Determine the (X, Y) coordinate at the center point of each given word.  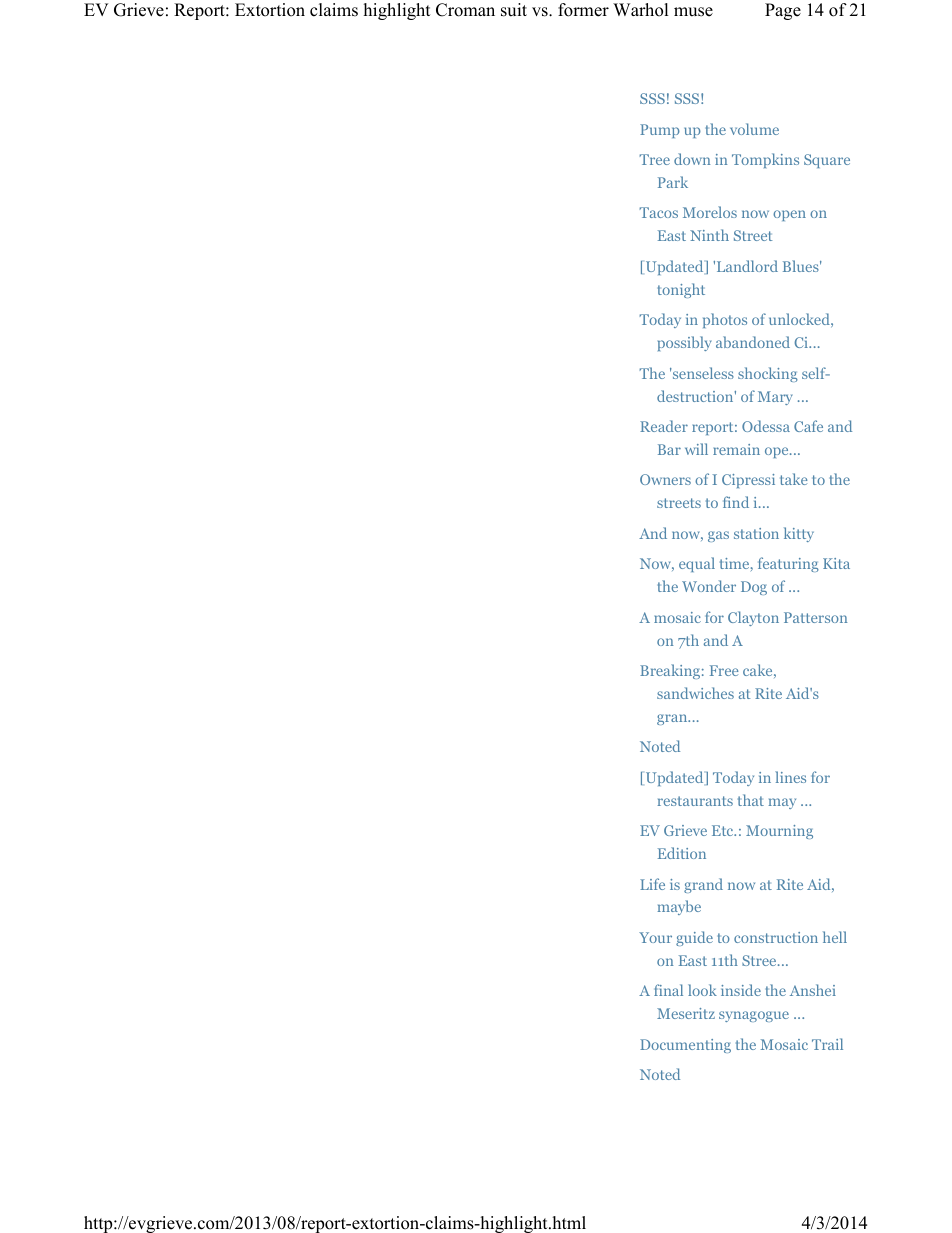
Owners (665, 479)
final (668, 990)
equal (697, 564)
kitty (799, 534)
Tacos (658, 212)
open (789, 215)
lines (790, 777)
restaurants (695, 801)
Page (783, 11)
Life (652, 884)
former (583, 10)
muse (693, 12)
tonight (681, 290)
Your (655, 937)
